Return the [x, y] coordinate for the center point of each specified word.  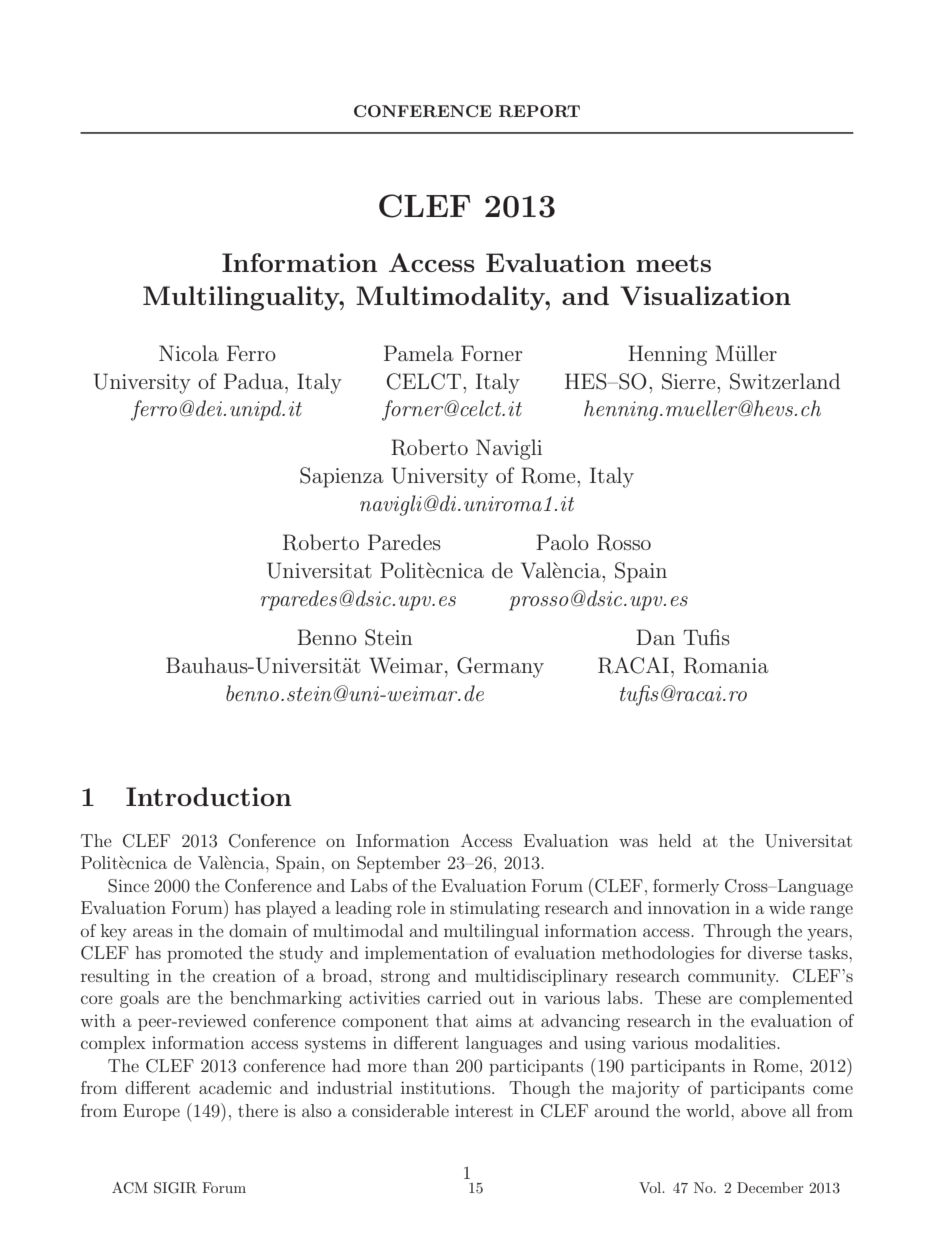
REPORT [539, 111]
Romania [726, 665]
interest [484, 1111]
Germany [500, 667]
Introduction [208, 796]
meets [673, 263]
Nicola [189, 353]
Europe [151, 1112]
